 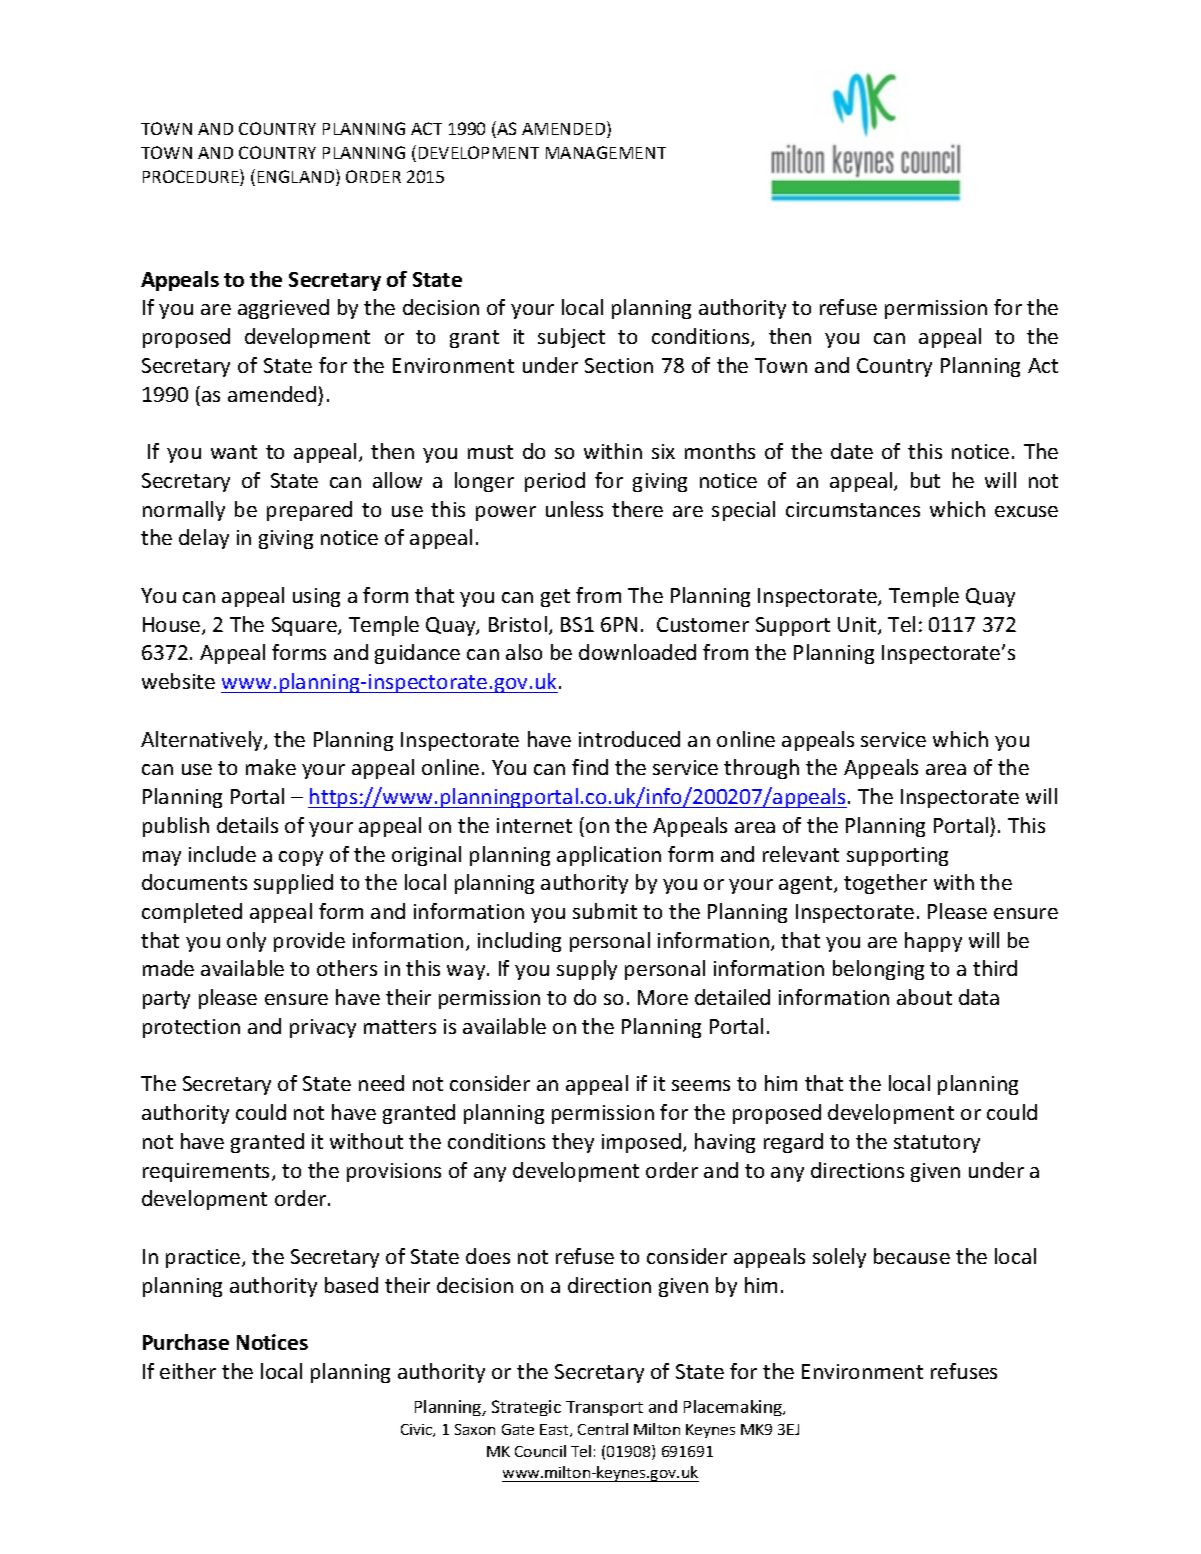 What do you see at coordinates (323, 1028) in the screenshot?
I see `privacy` at bounding box center [323, 1028].
